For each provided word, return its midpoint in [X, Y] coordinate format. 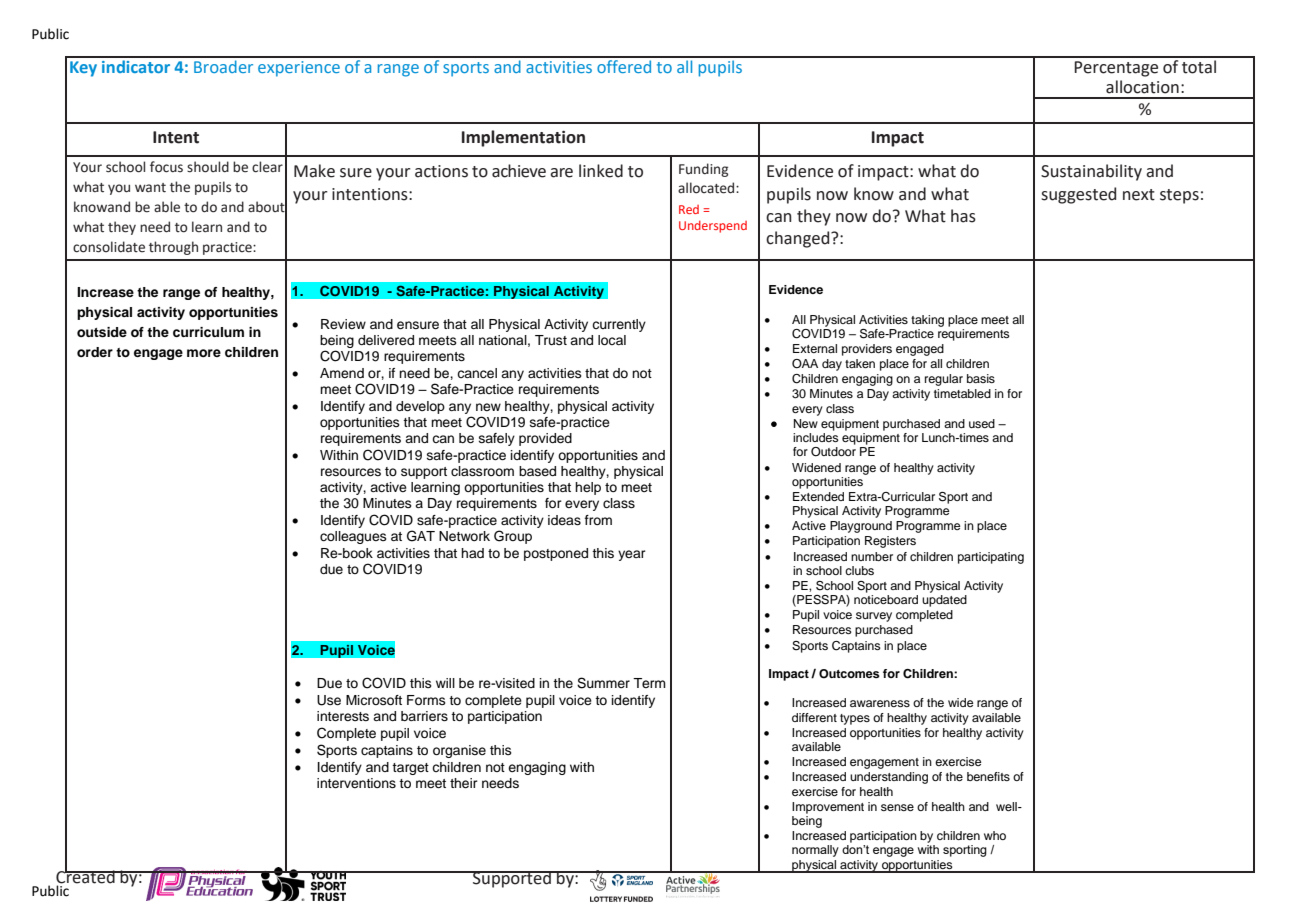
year [632, 555]
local [612, 340]
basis [981, 378]
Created [86, 876]
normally [815, 851]
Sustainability [1091, 172]
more [204, 353]
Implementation [523, 138]
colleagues [353, 537]
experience [299, 69]
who [995, 835]
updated [944, 601]
